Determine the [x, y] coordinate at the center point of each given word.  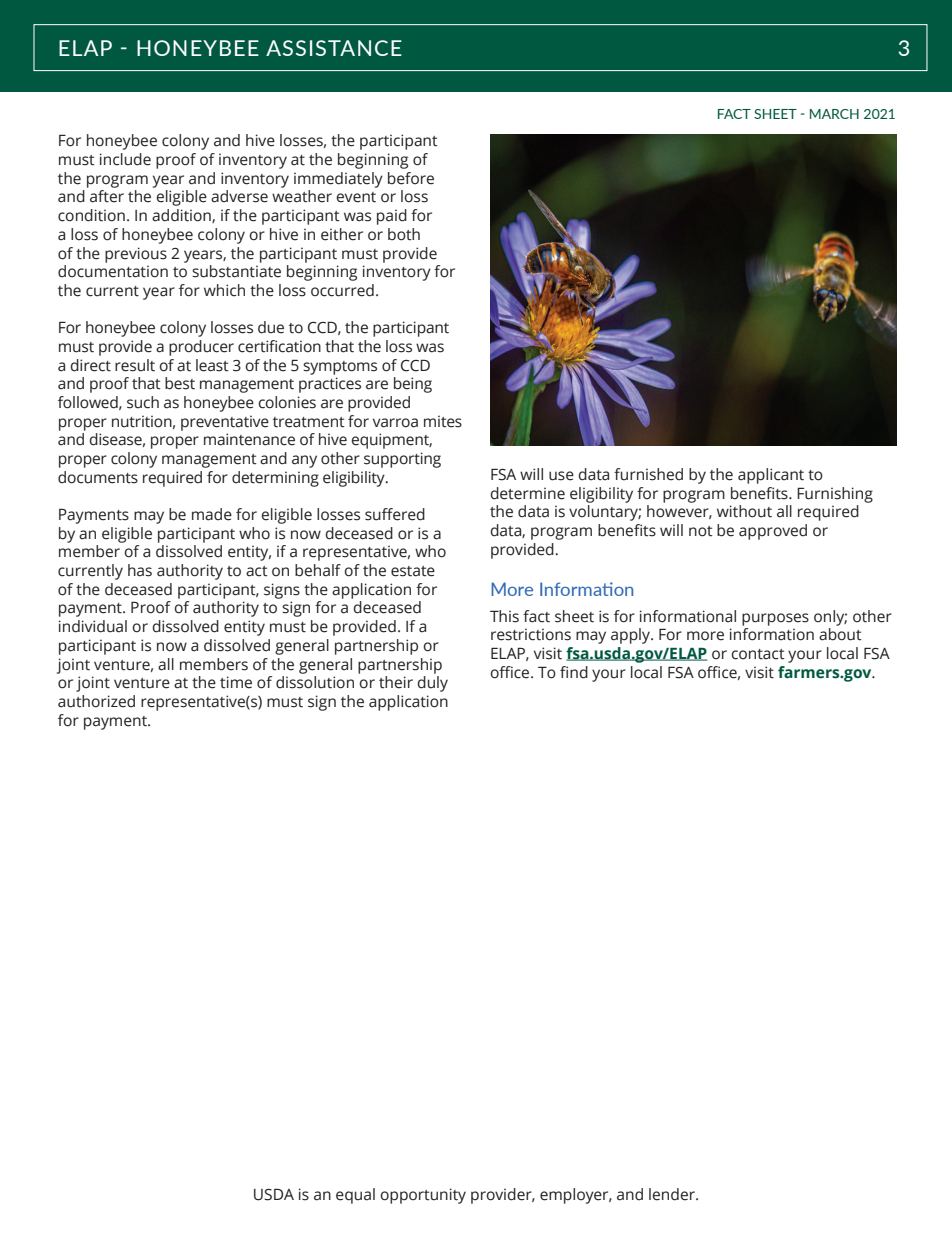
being [413, 385]
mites [443, 421]
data [533, 511]
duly [432, 684]
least [212, 365]
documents [98, 477]
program [117, 181]
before [411, 178]
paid [392, 217]
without [744, 511]
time [236, 682]
